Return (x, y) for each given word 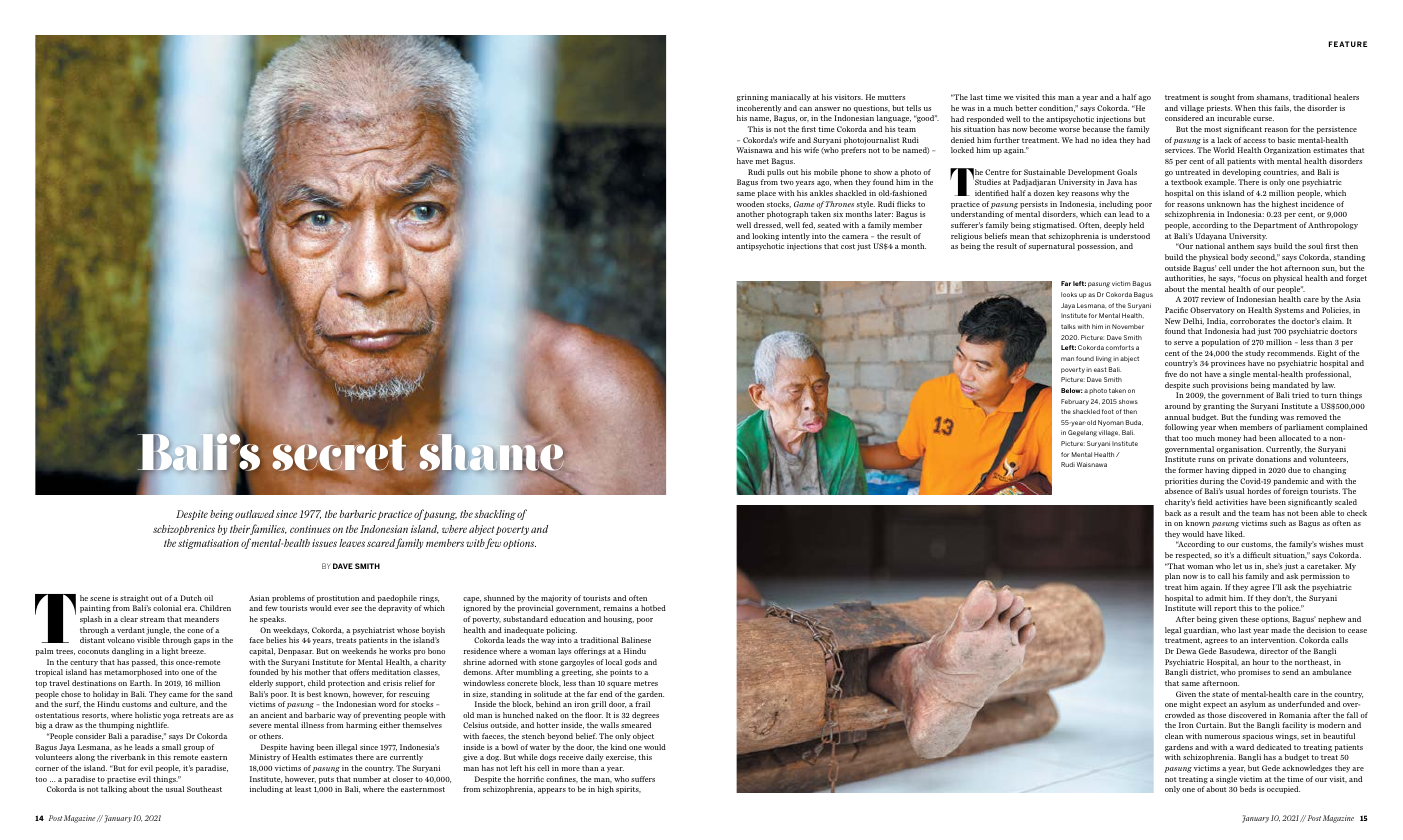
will (1205, 608)
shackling (495, 515)
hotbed (653, 608)
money (1229, 439)
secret (339, 452)
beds (1248, 789)
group (194, 749)
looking (765, 237)
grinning (752, 98)
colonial (167, 608)
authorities (1185, 278)
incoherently (759, 109)
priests (1219, 109)
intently (796, 237)
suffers (643, 779)
